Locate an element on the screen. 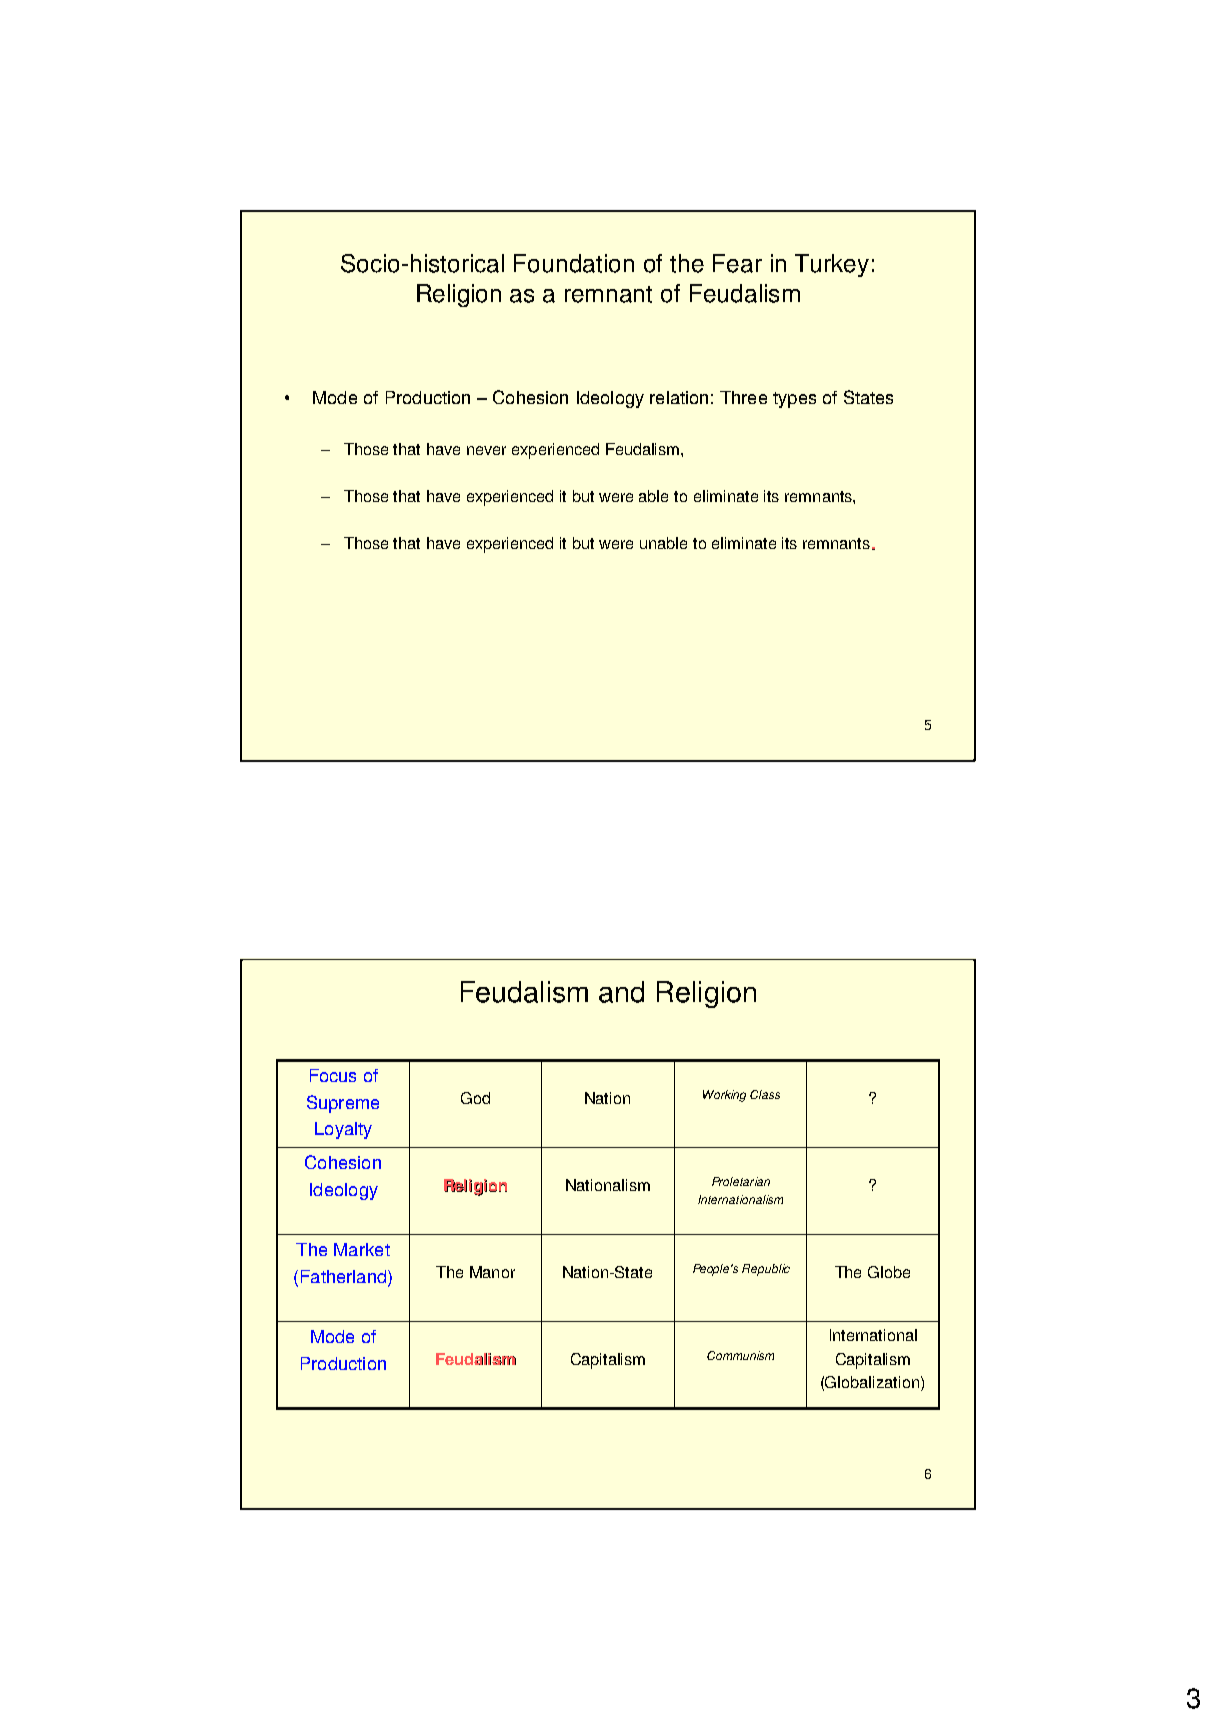 The width and height of the screenshot is (1216, 1721). types is located at coordinates (794, 400).
